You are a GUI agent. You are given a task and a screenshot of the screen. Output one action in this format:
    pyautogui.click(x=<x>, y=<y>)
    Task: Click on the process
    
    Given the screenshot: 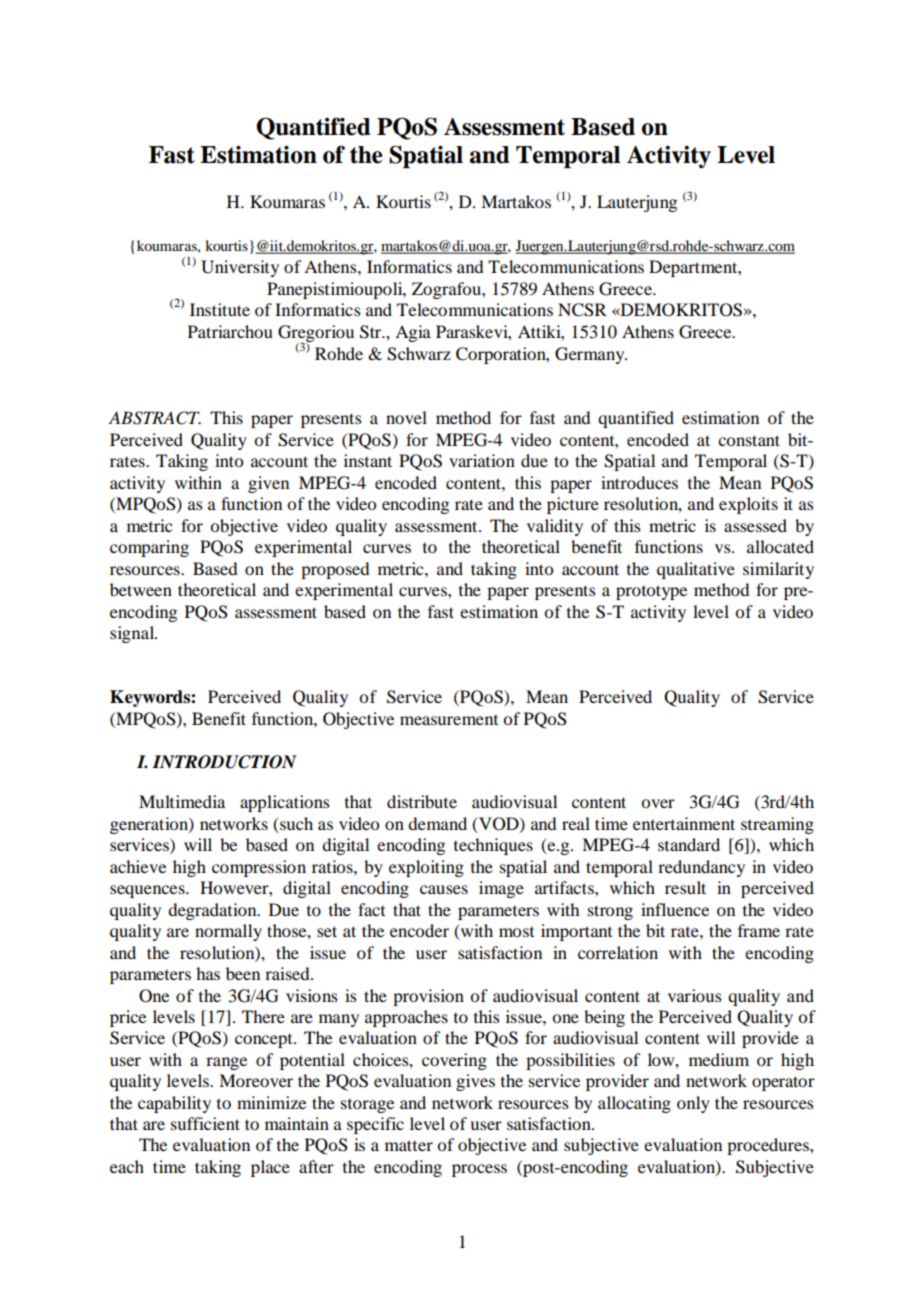 What is the action you would take?
    pyautogui.click(x=479, y=1170)
